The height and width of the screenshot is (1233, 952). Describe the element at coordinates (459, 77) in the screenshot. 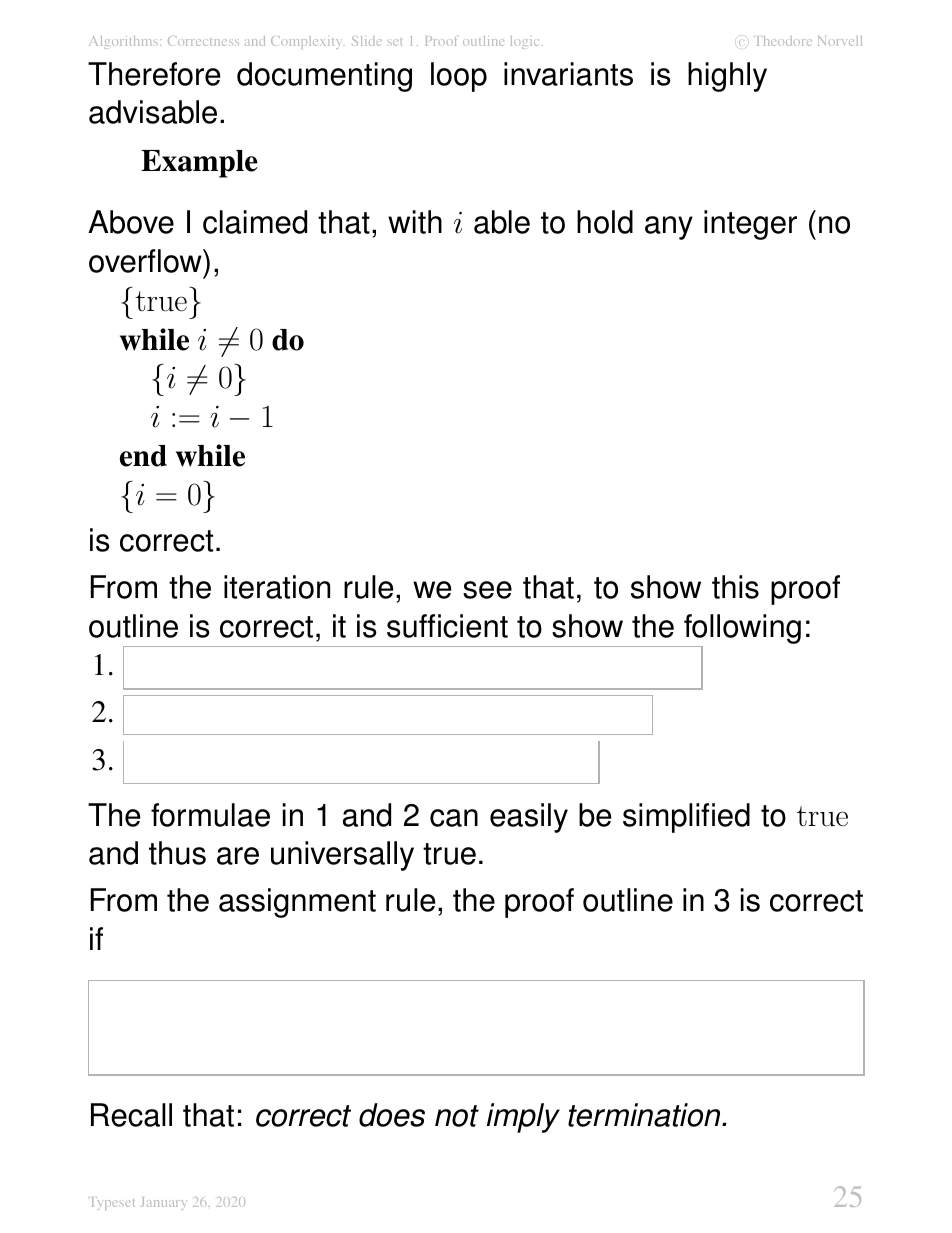

I see `loop` at that location.
